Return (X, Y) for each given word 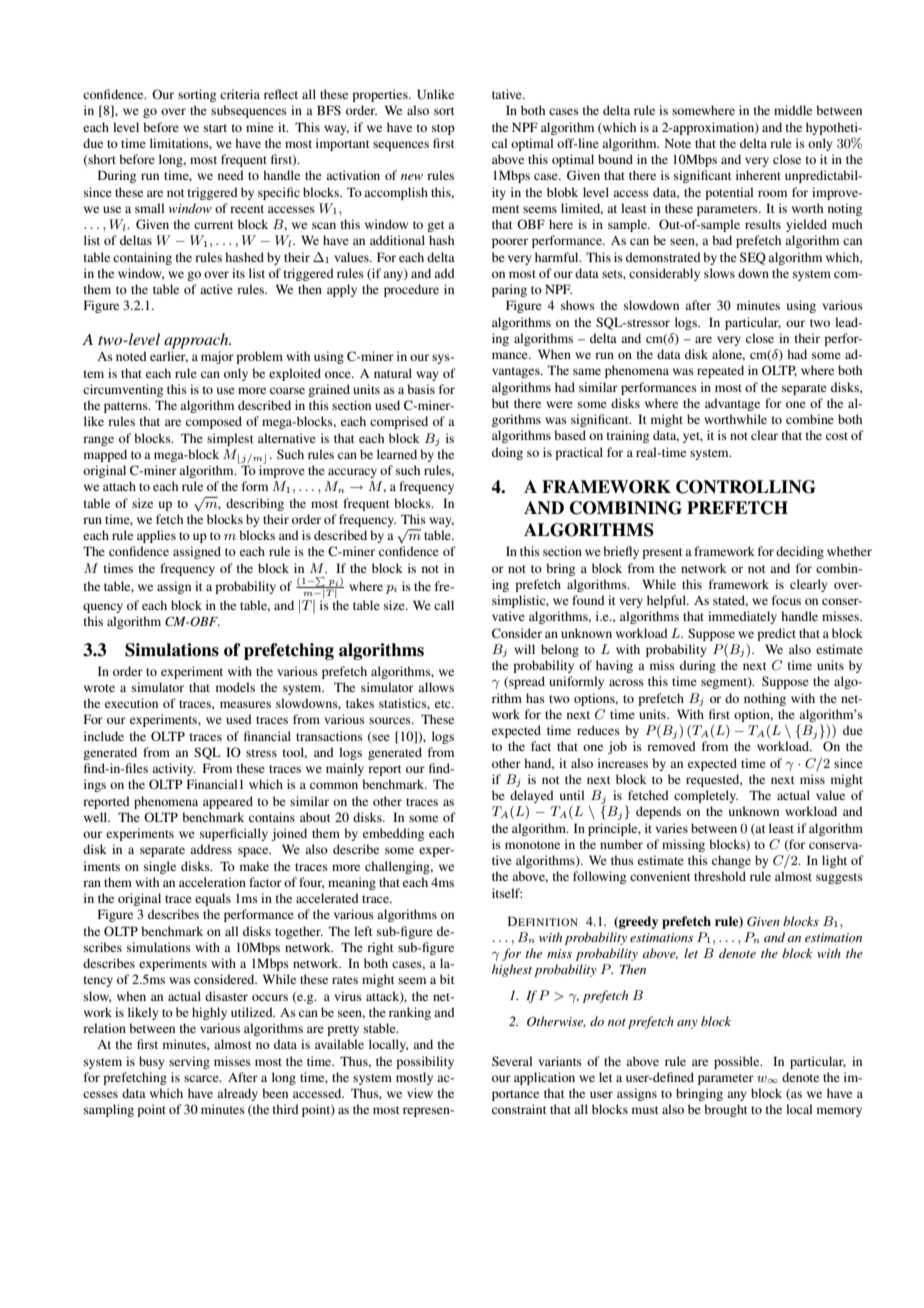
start (215, 128)
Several (512, 1061)
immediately (742, 617)
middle (793, 110)
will (524, 649)
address (211, 849)
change (731, 861)
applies (156, 536)
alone (728, 355)
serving (189, 1062)
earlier (169, 357)
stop (443, 129)
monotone (532, 845)
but (500, 403)
